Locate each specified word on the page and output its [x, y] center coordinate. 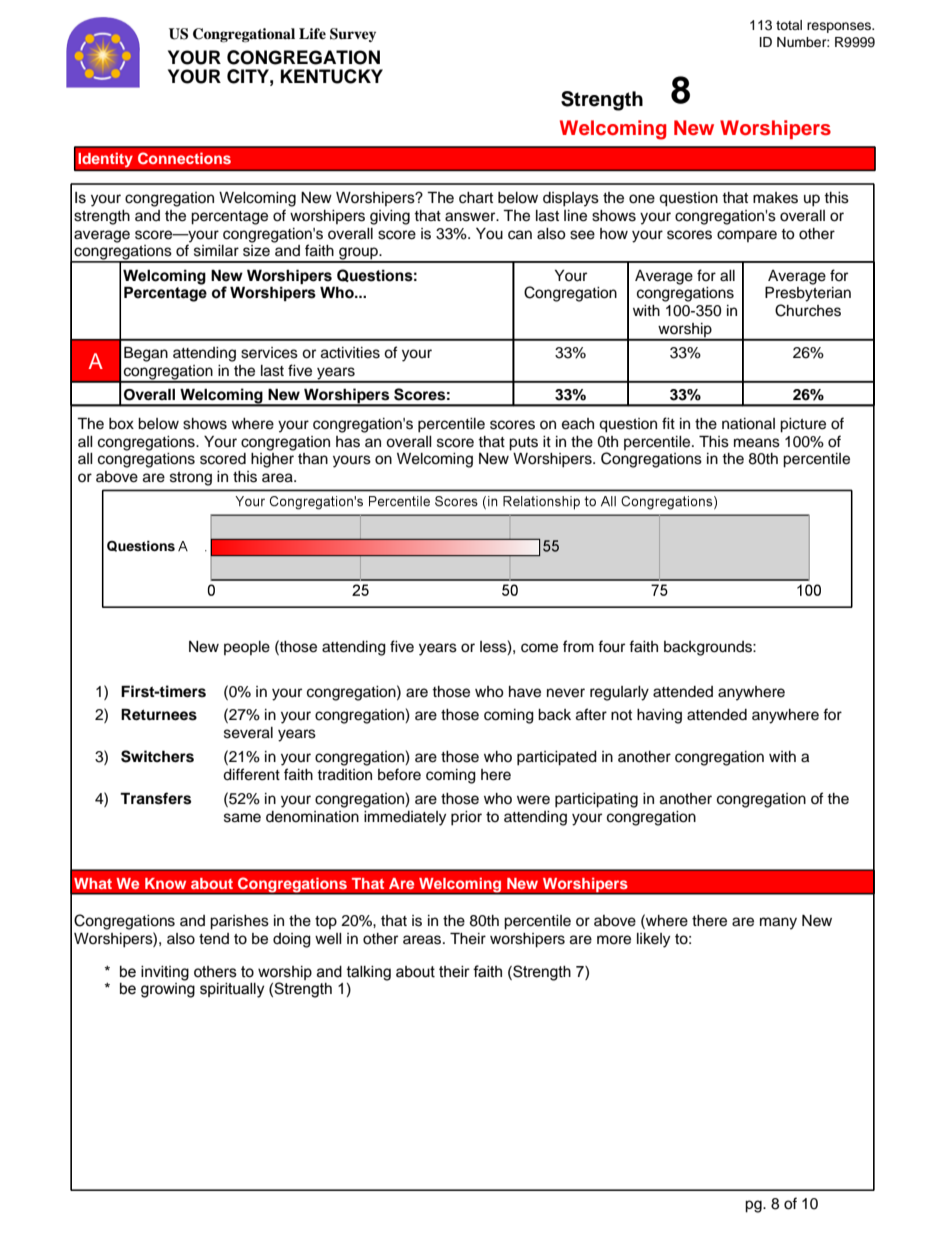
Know [165, 883]
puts [523, 444]
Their [468, 938]
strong [191, 479]
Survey [353, 35]
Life [312, 33]
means [757, 443]
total [789, 25]
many [778, 923]
